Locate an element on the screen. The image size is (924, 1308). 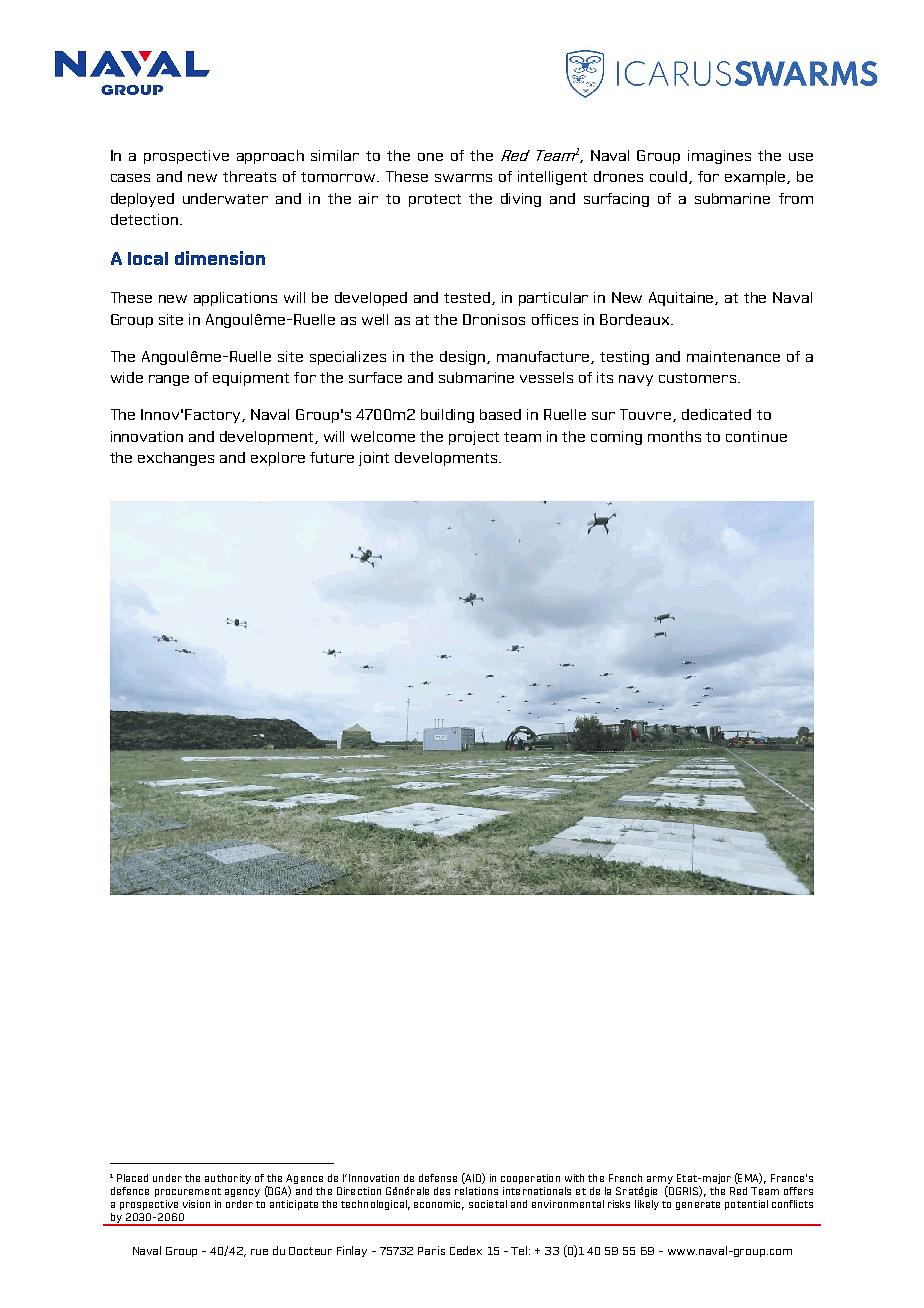
generate is located at coordinates (698, 1205).
